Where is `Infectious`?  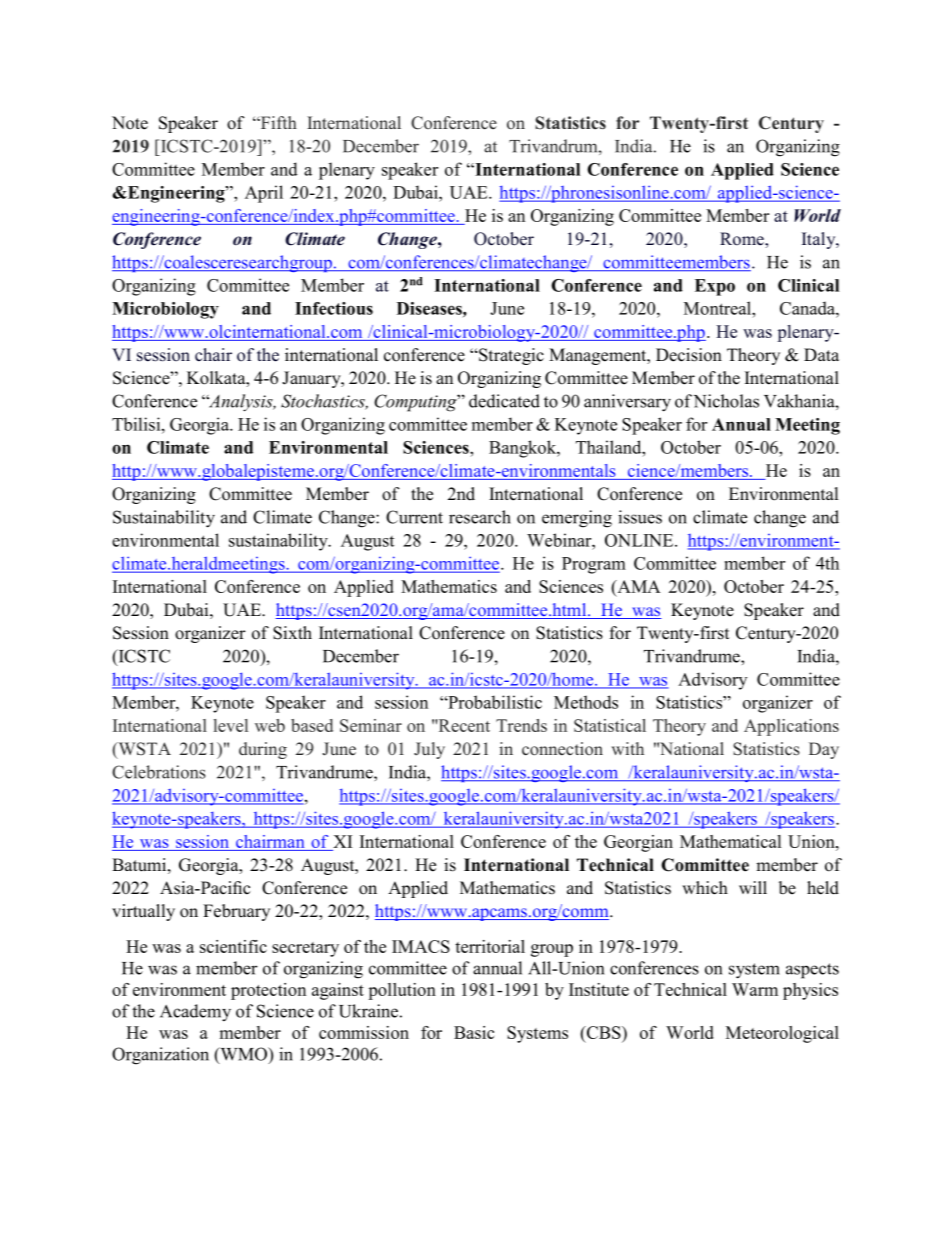
Infectious is located at coordinates (334, 308).
